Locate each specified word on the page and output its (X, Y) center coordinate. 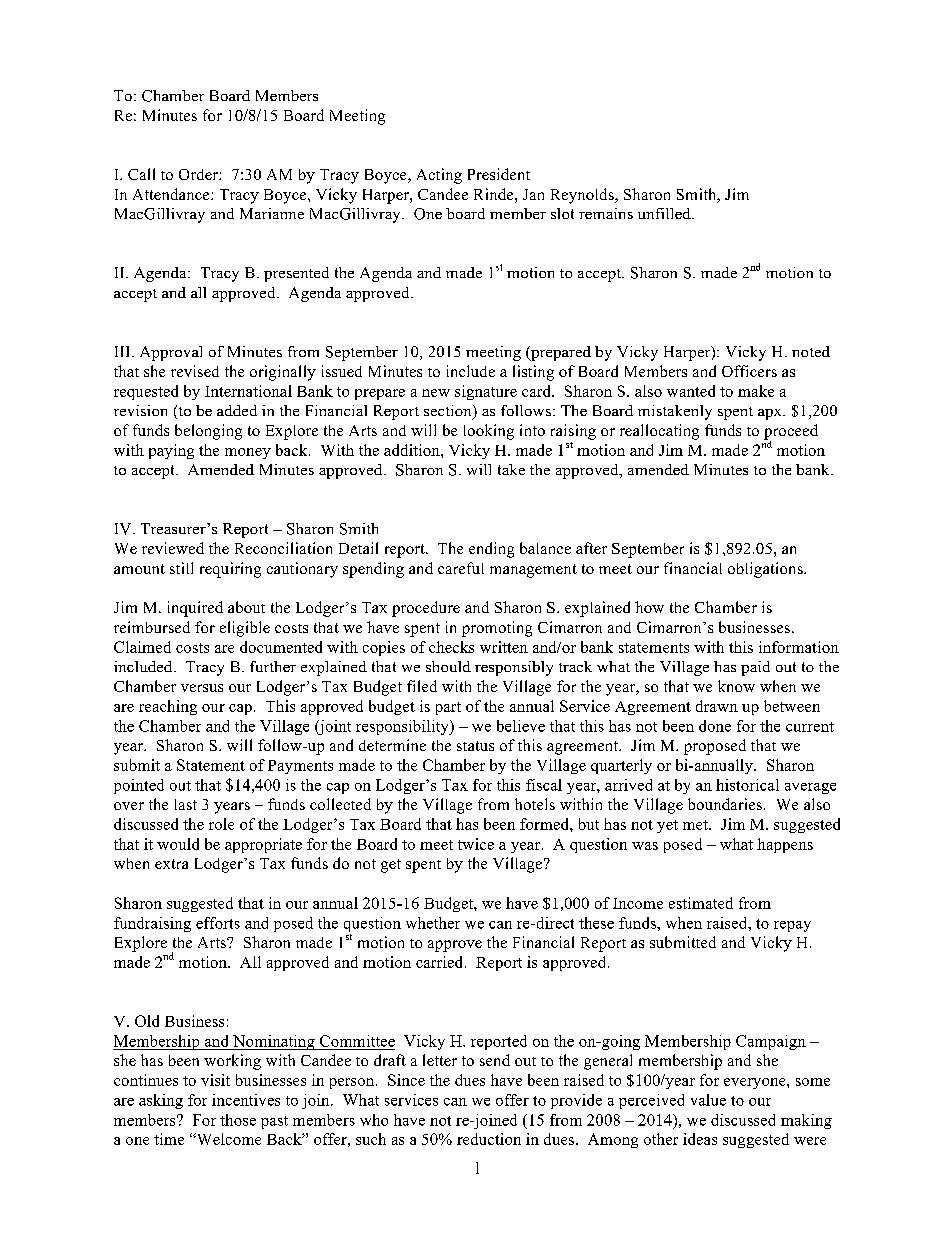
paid (755, 668)
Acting (439, 176)
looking (489, 432)
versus (202, 688)
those (238, 1120)
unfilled (665, 213)
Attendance (172, 194)
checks (451, 647)
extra (171, 864)
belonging (208, 432)
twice (476, 844)
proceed (791, 433)
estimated (701, 903)
